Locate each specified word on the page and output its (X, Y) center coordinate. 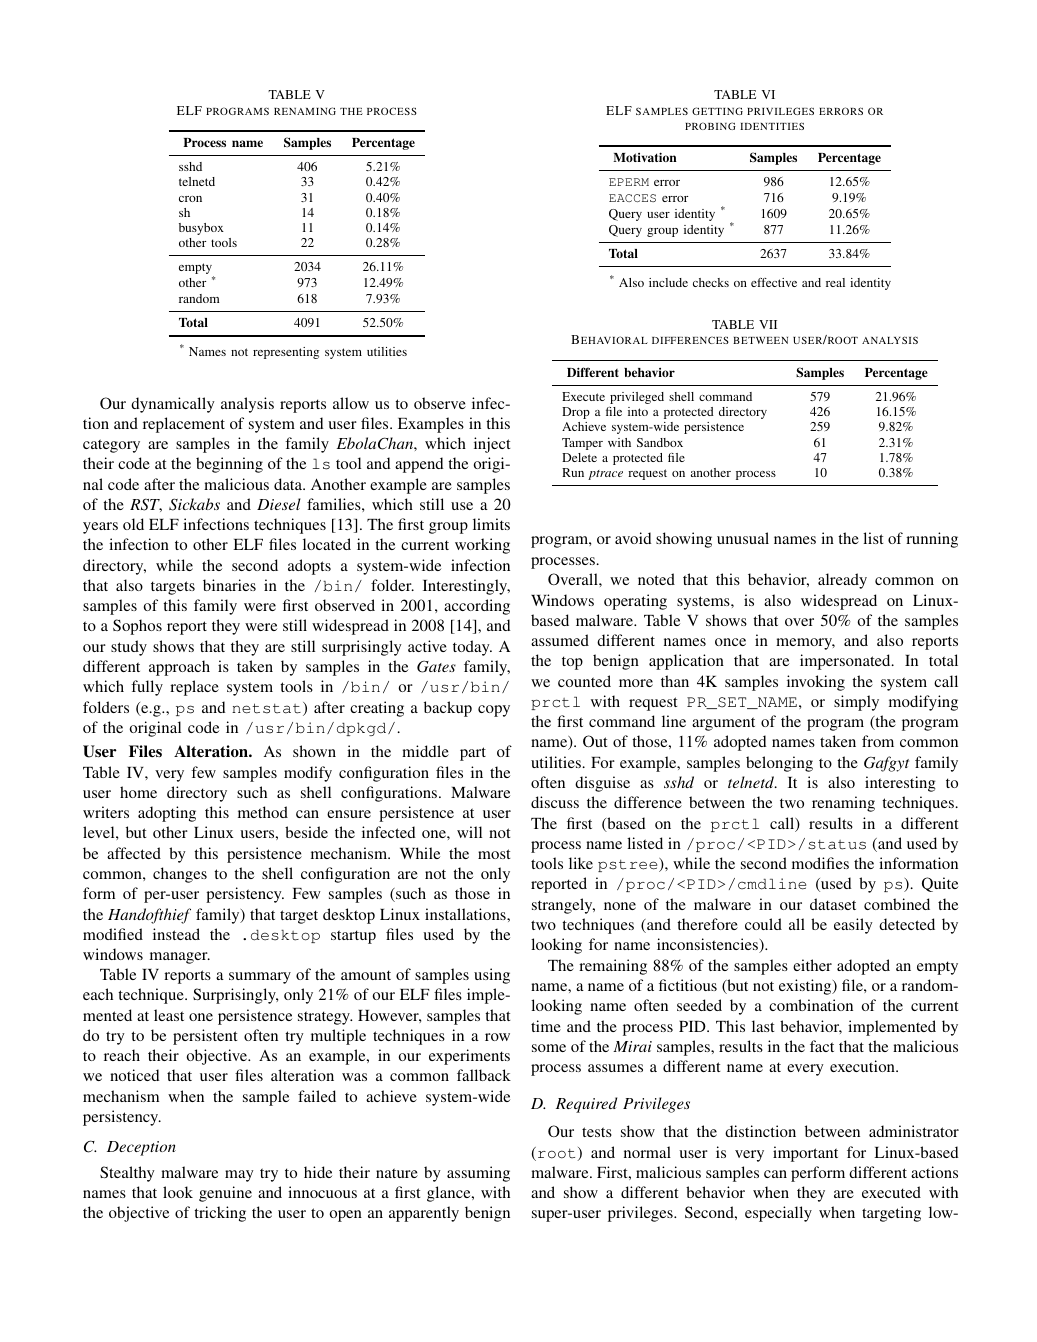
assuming (478, 1174)
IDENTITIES (772, 126)
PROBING (710, 126)
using (492, 976)
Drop (576, 413)
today (472, 648)
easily (853, 926)
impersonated (846, 662)
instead (176, 934)
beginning (229, 465)
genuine (225, 1194)
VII (768, 324)
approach (179, 668)
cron (190, 199)
